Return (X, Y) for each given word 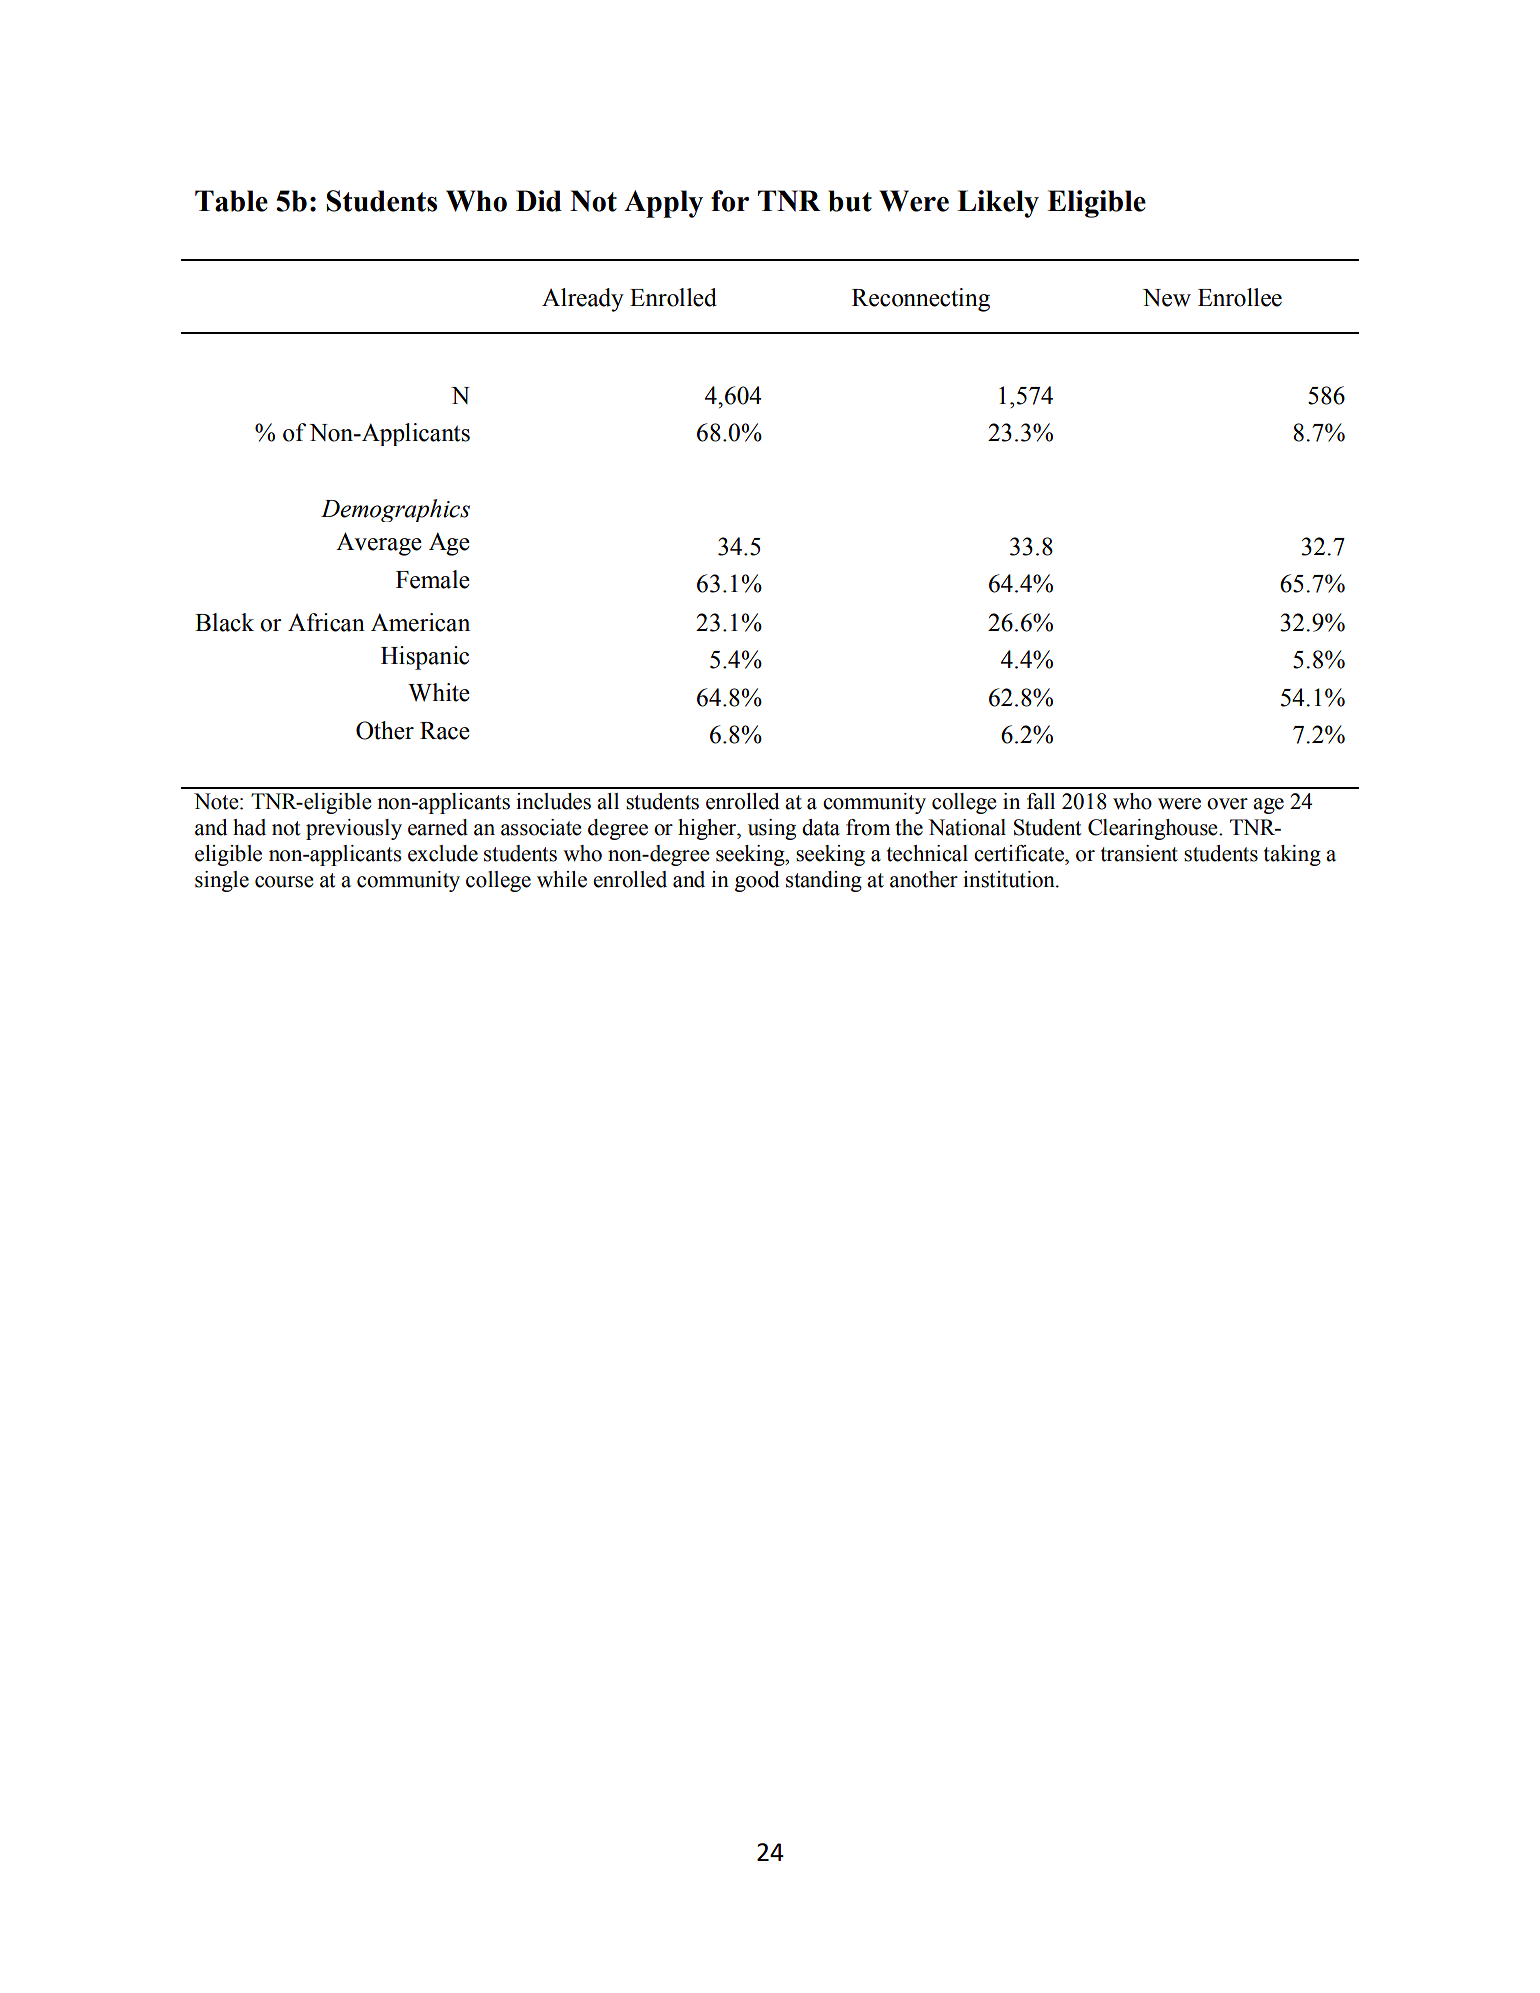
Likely (998, 204)
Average (379, 544)
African (326, 622)
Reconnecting (921, 300)
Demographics (395, 510)
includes (553, 801)
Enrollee (1240, 297)
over (1227, 804)
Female (433, 579)
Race (445, 731)
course (284, 882)
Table (231, 201)
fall (1041, 801)
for (730, 201)
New (1167, 298)
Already (583, 300)
